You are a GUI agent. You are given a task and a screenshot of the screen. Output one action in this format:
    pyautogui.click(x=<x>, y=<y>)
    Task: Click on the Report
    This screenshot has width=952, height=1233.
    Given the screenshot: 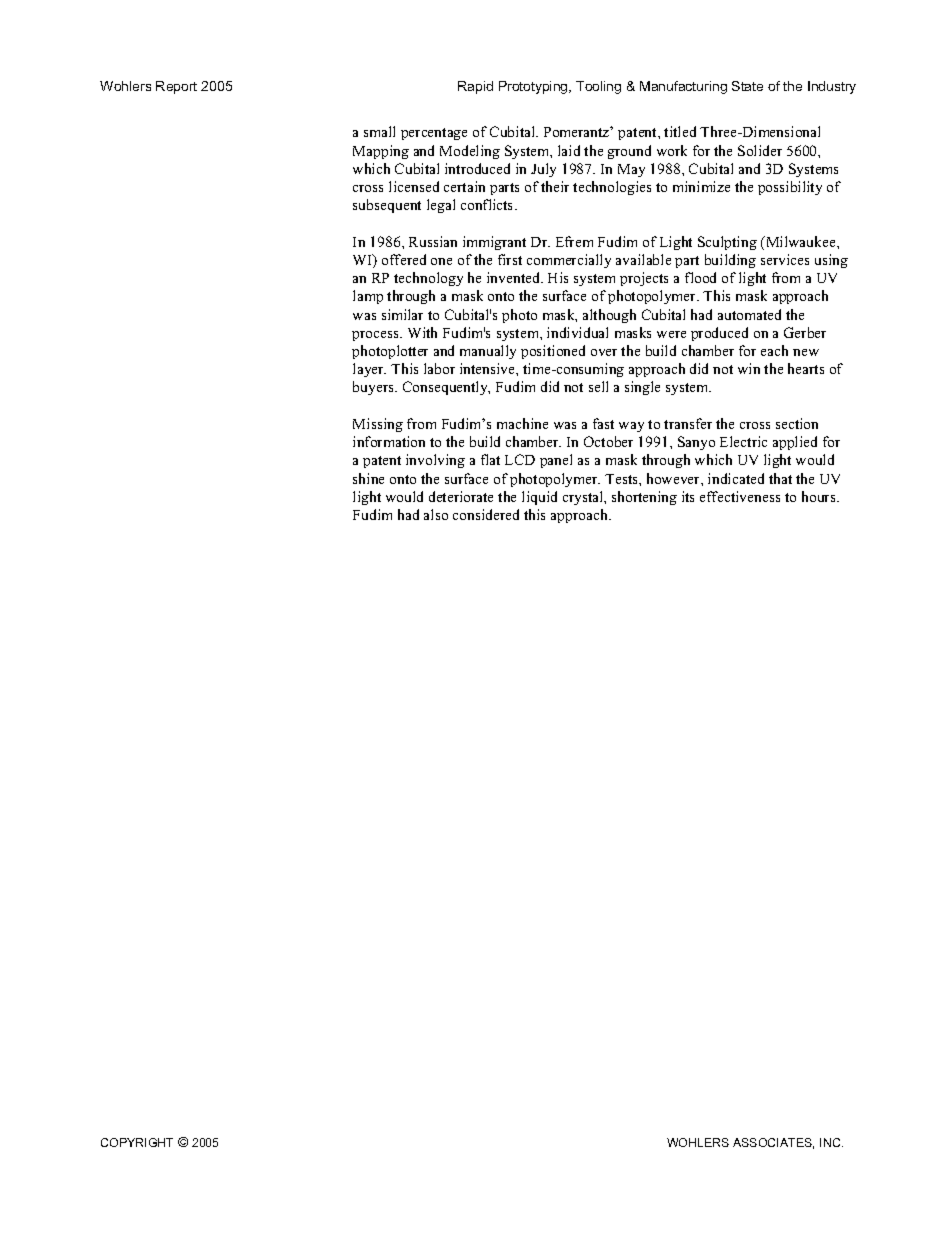 What is the action you would take?
    pyautogui.click(x=176, y=87)
